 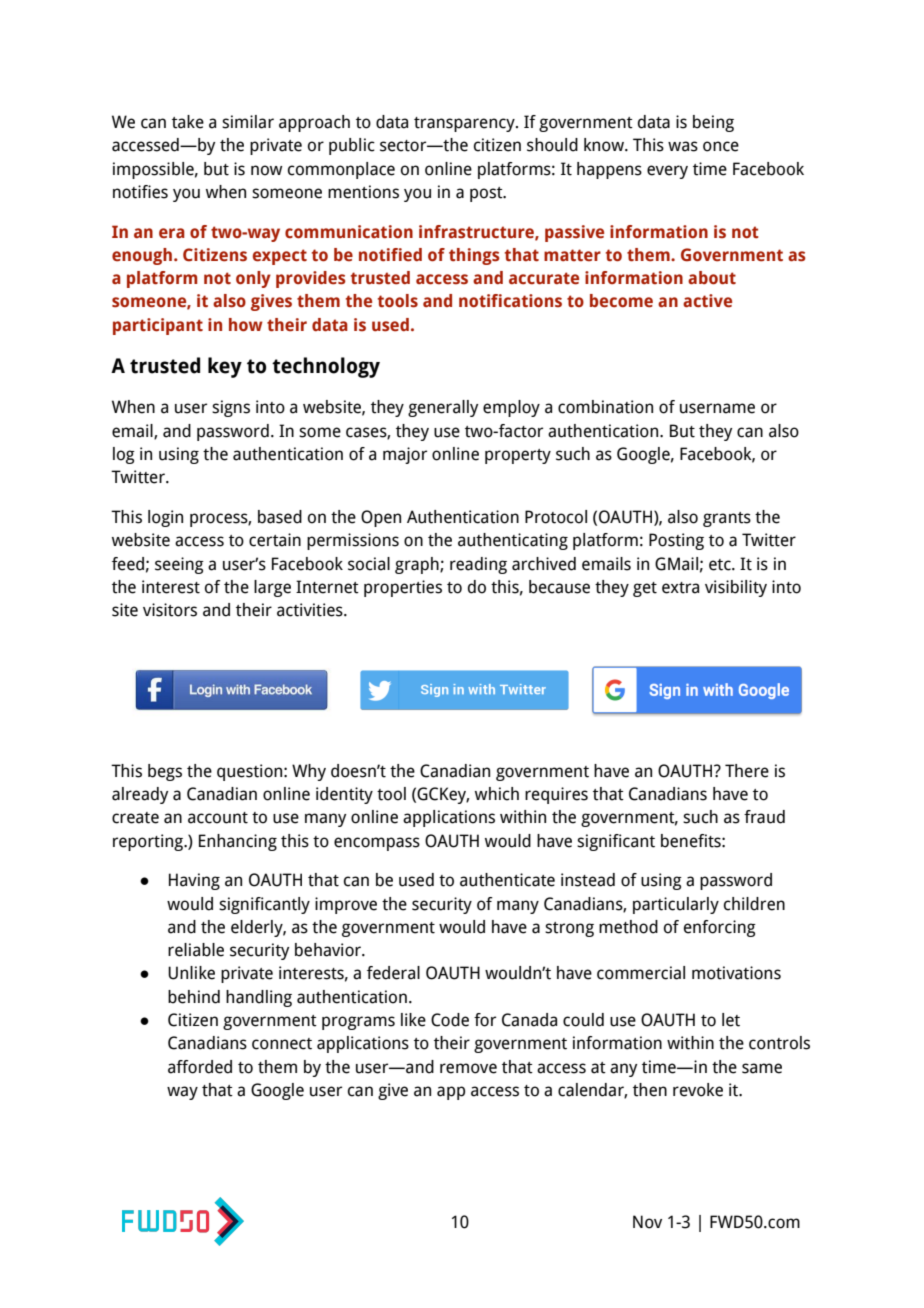 I want to click on properties, so click(x=403, y=588).
